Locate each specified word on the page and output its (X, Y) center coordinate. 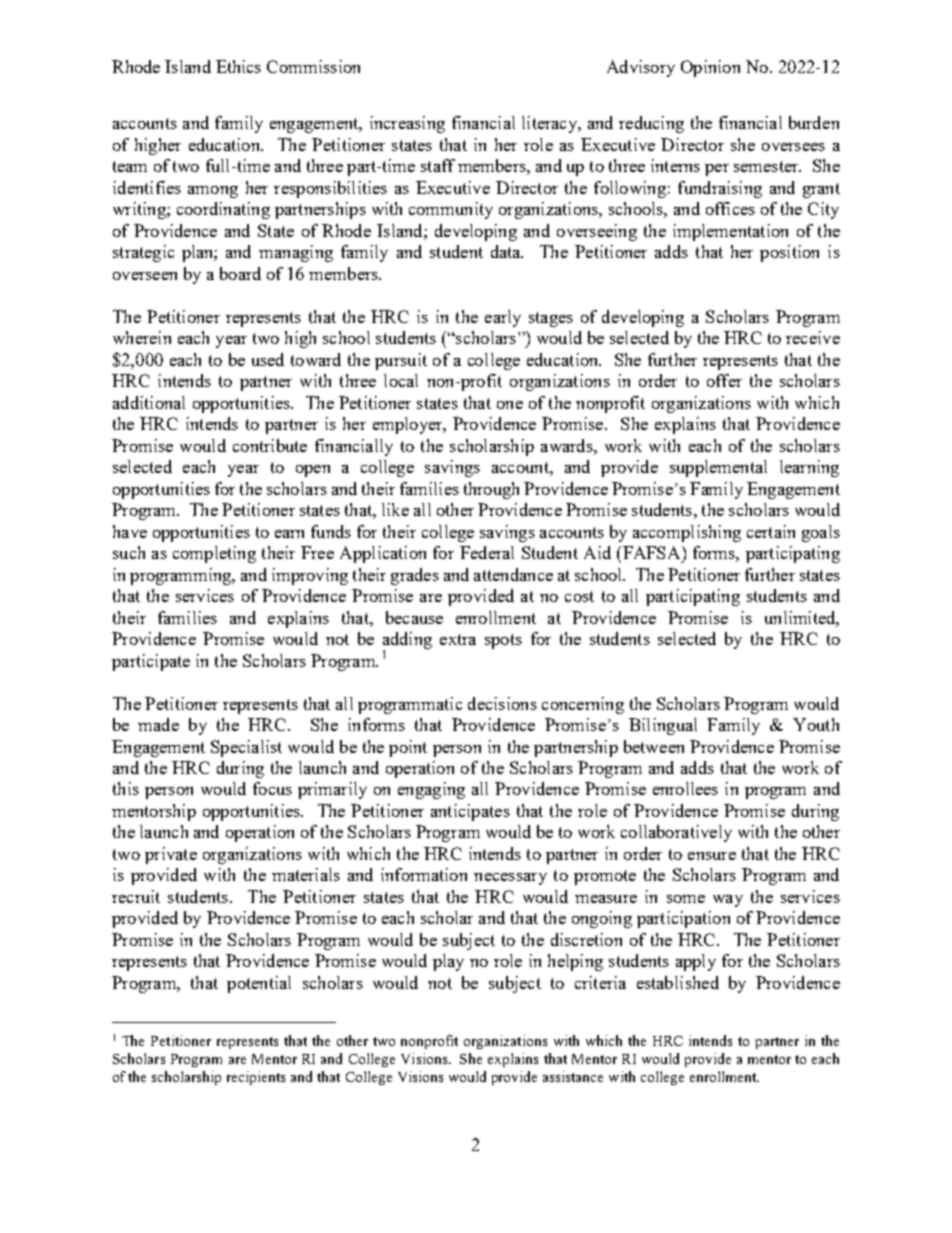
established (678, 982)
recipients (256, 1078)
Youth (816, 724)
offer (724, 380)
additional (149, 402)
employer (409, 425)
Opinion (710, 68)
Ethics (238, 66)
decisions (502, 703)
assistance (573, 1076)
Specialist (246, 748)
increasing (407, 124)
